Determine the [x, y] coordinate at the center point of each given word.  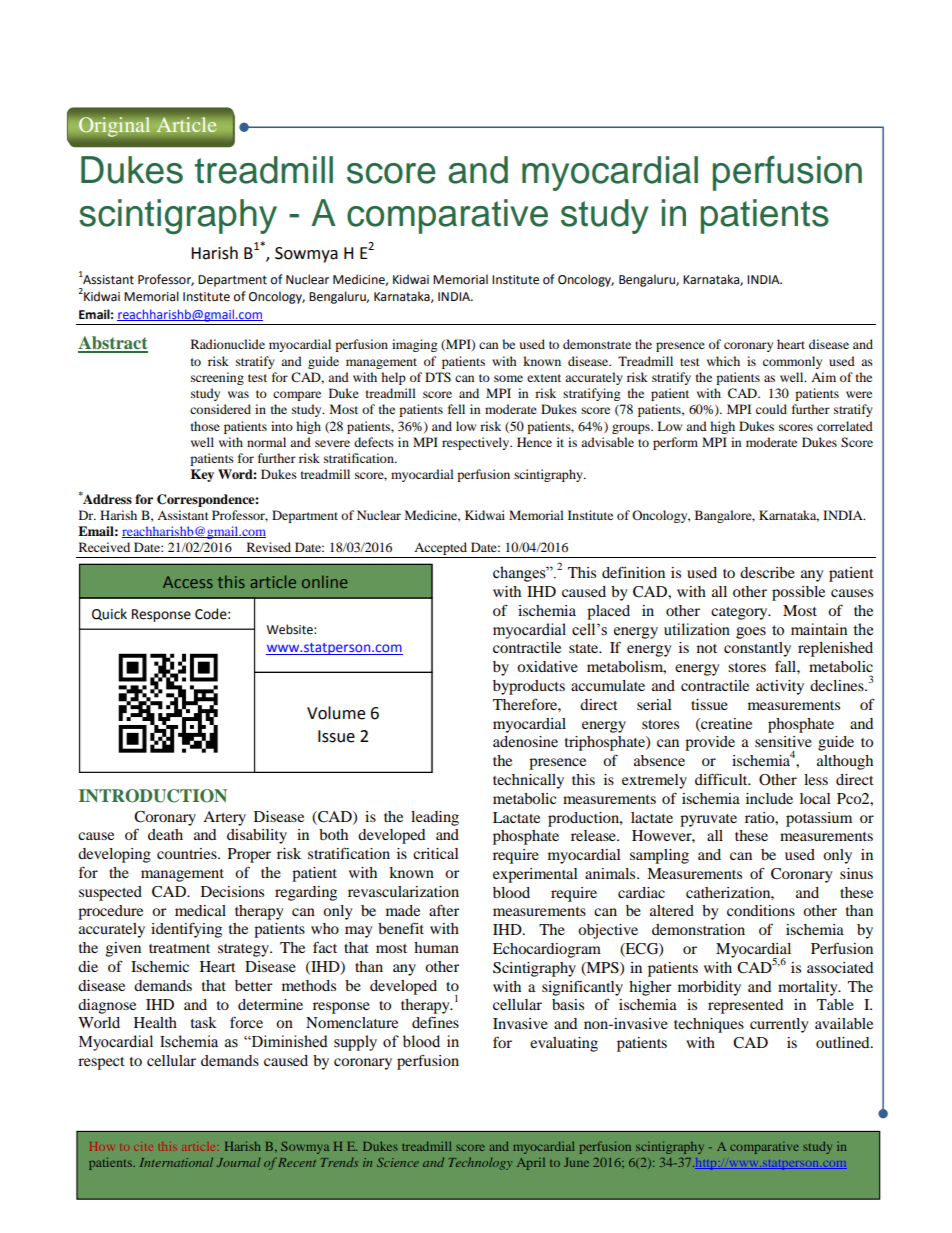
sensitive [783, 741]
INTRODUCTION [153, 796]
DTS [438, 377]
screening [217, 378]
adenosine [525, 741]
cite [143, 1147]
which [723, 361]
